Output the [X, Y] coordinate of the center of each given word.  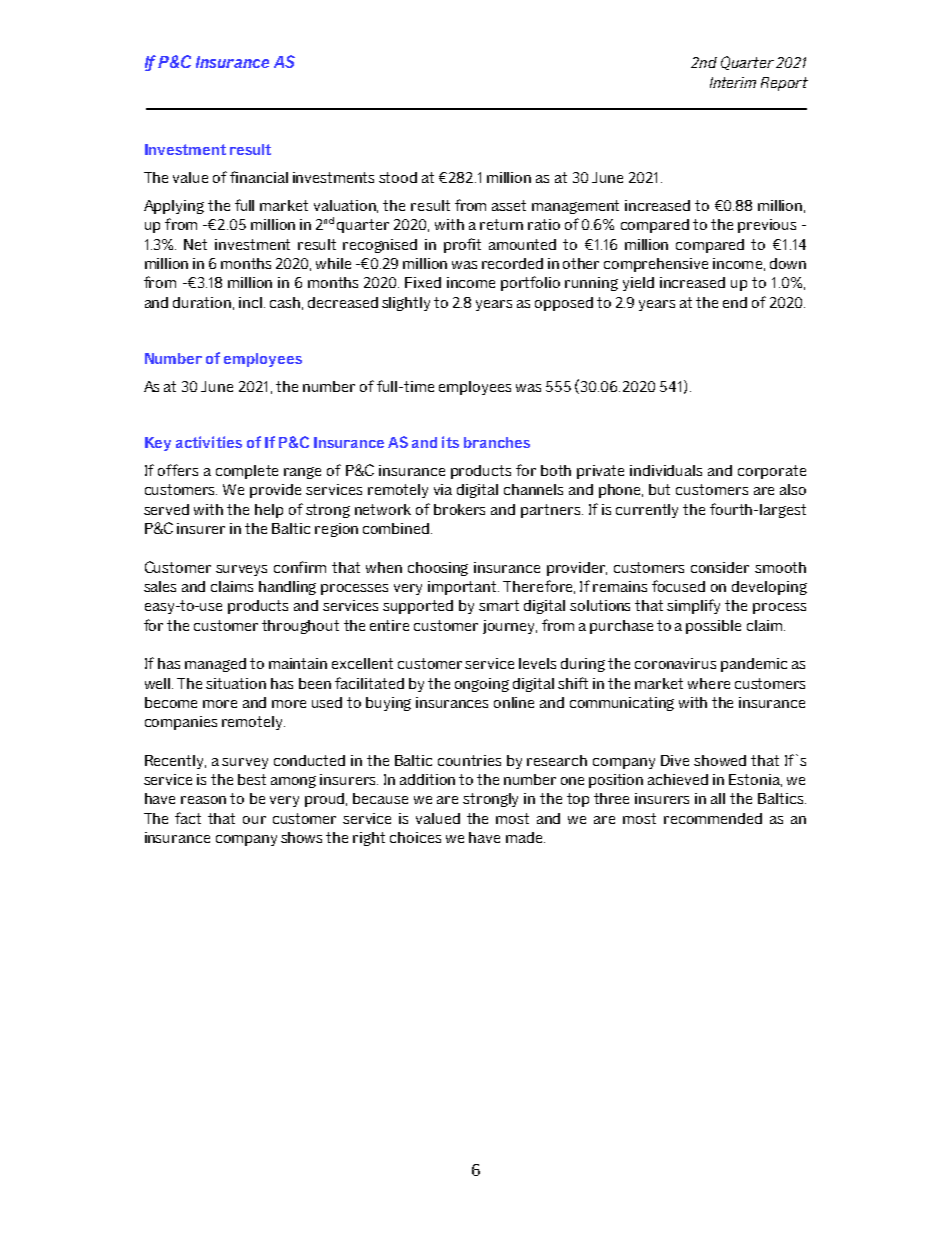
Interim [733, 82]
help [269, 511]
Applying [174, 207]
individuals [666, 470]
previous [767, 226]
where [709, 683]
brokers [459, 509]
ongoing [482, 685]
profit [462, 245]
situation [236, 683]
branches [497, 442]
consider [720, 567]
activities [209, 442]
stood [398, 177]
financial [259, 177]
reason [203, 800]
